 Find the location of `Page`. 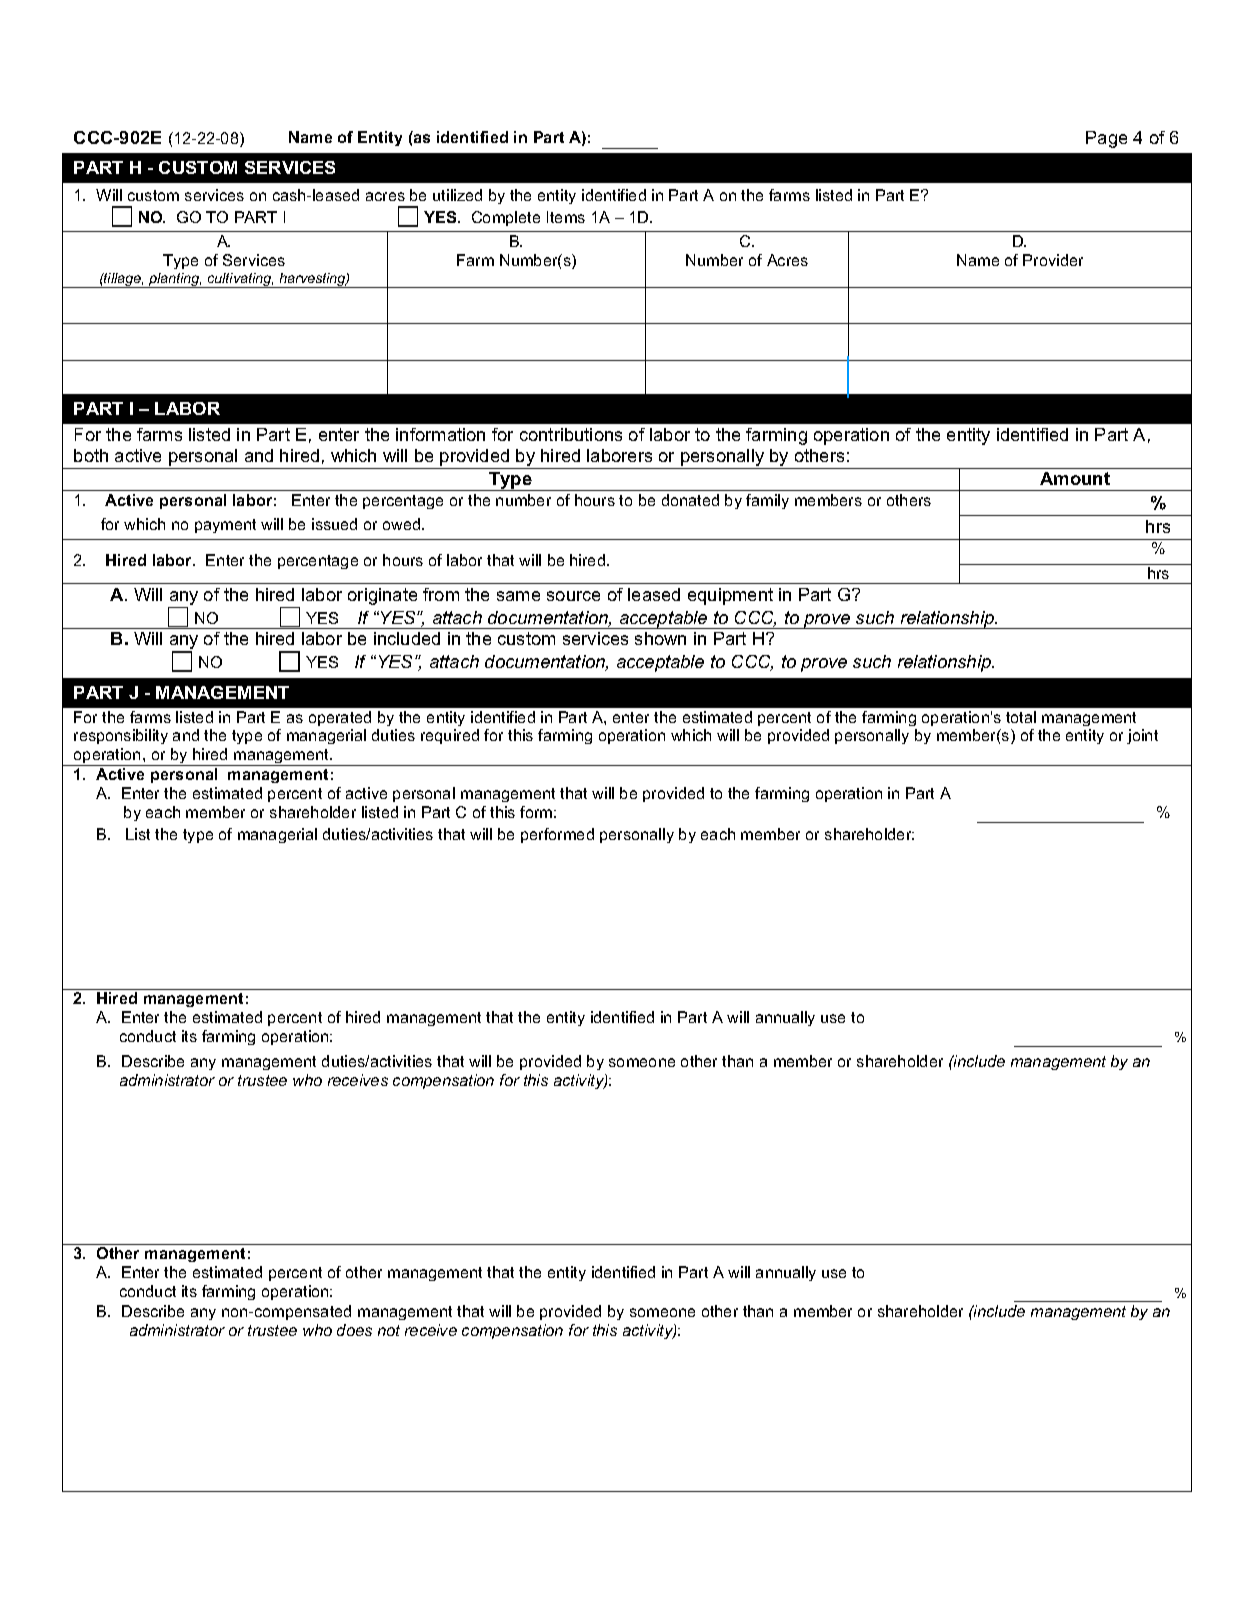

Page is located at coordinates (1106, 139).
